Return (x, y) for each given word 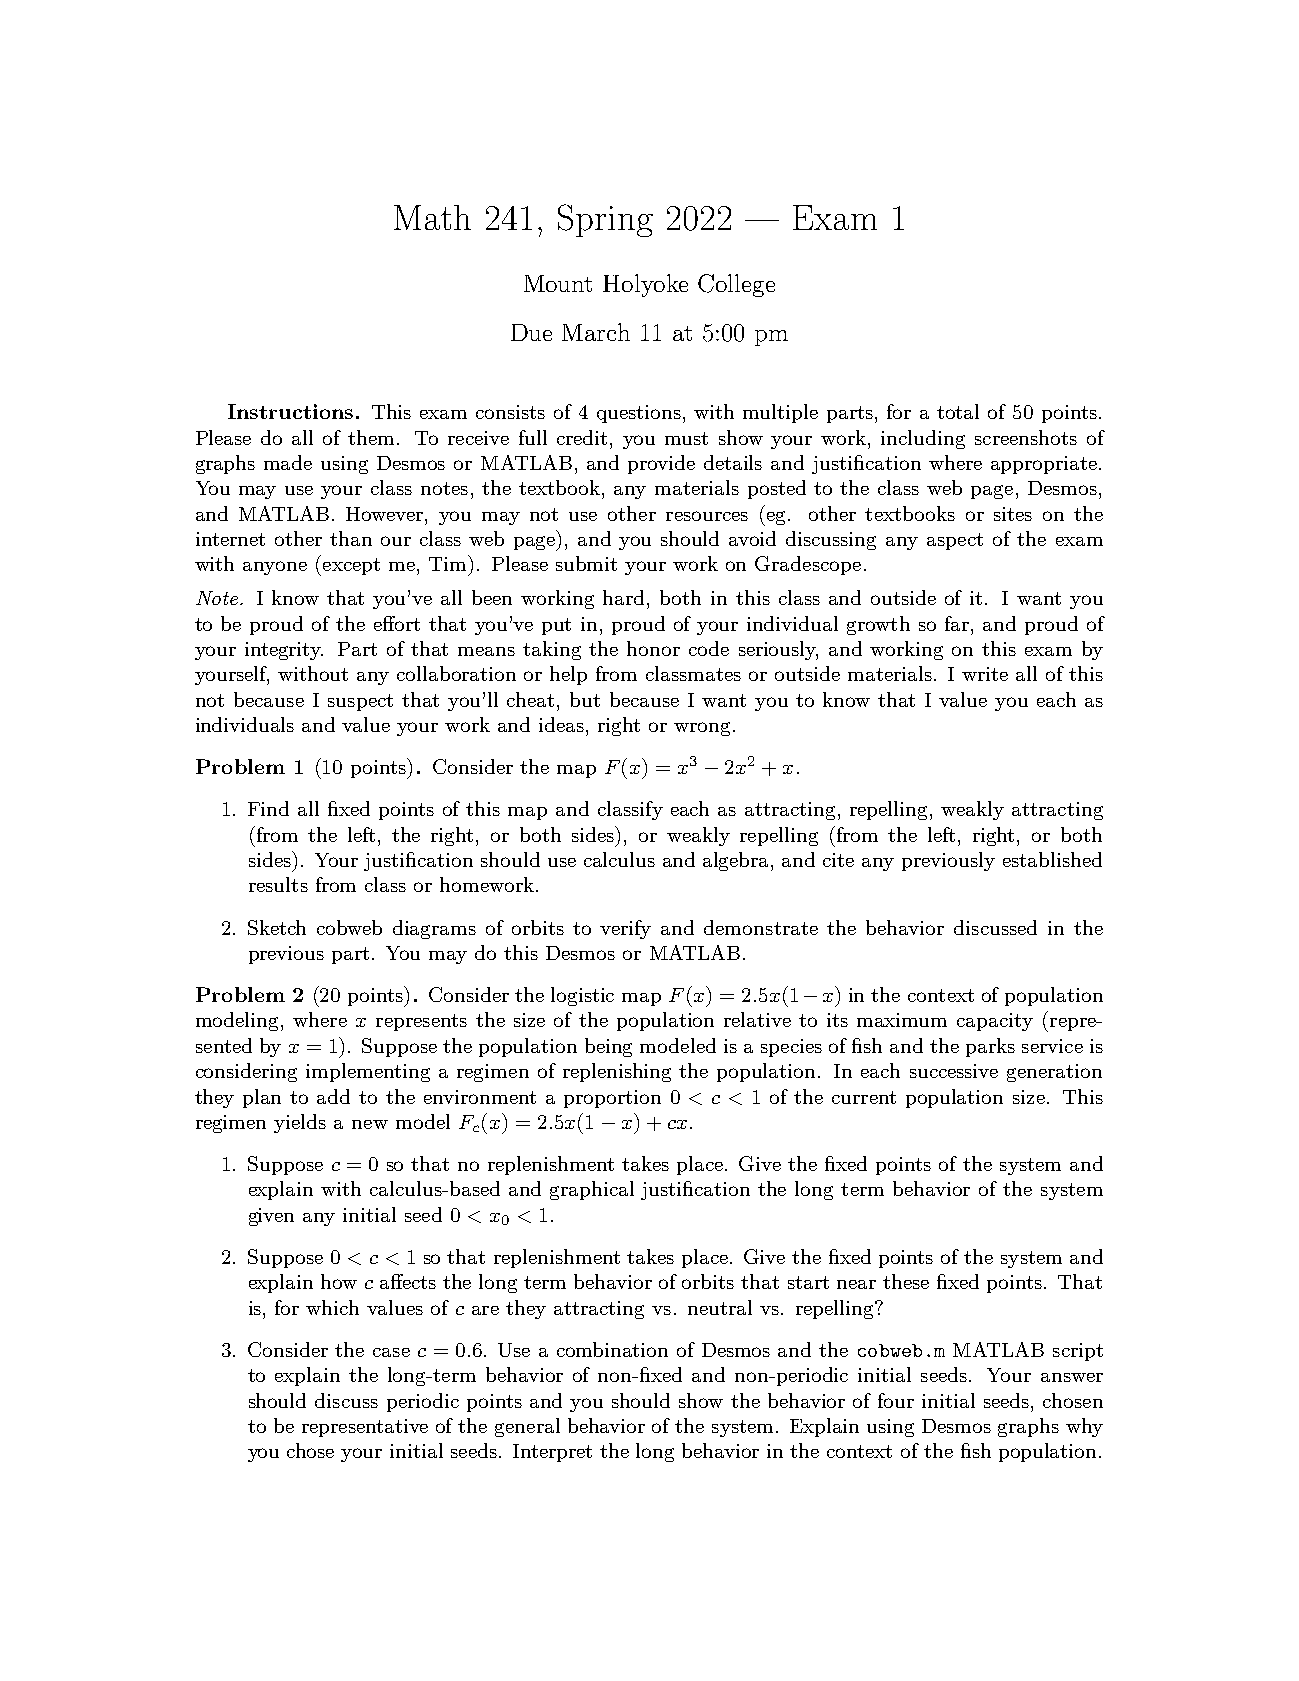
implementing (368, 1072)
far (957, 623)
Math (432, 217)
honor (653, 648)
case (391, 1352)
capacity (995, 1022)
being (608, 1047)
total (958, 411)
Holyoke (645, 285)
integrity (284, 651)
